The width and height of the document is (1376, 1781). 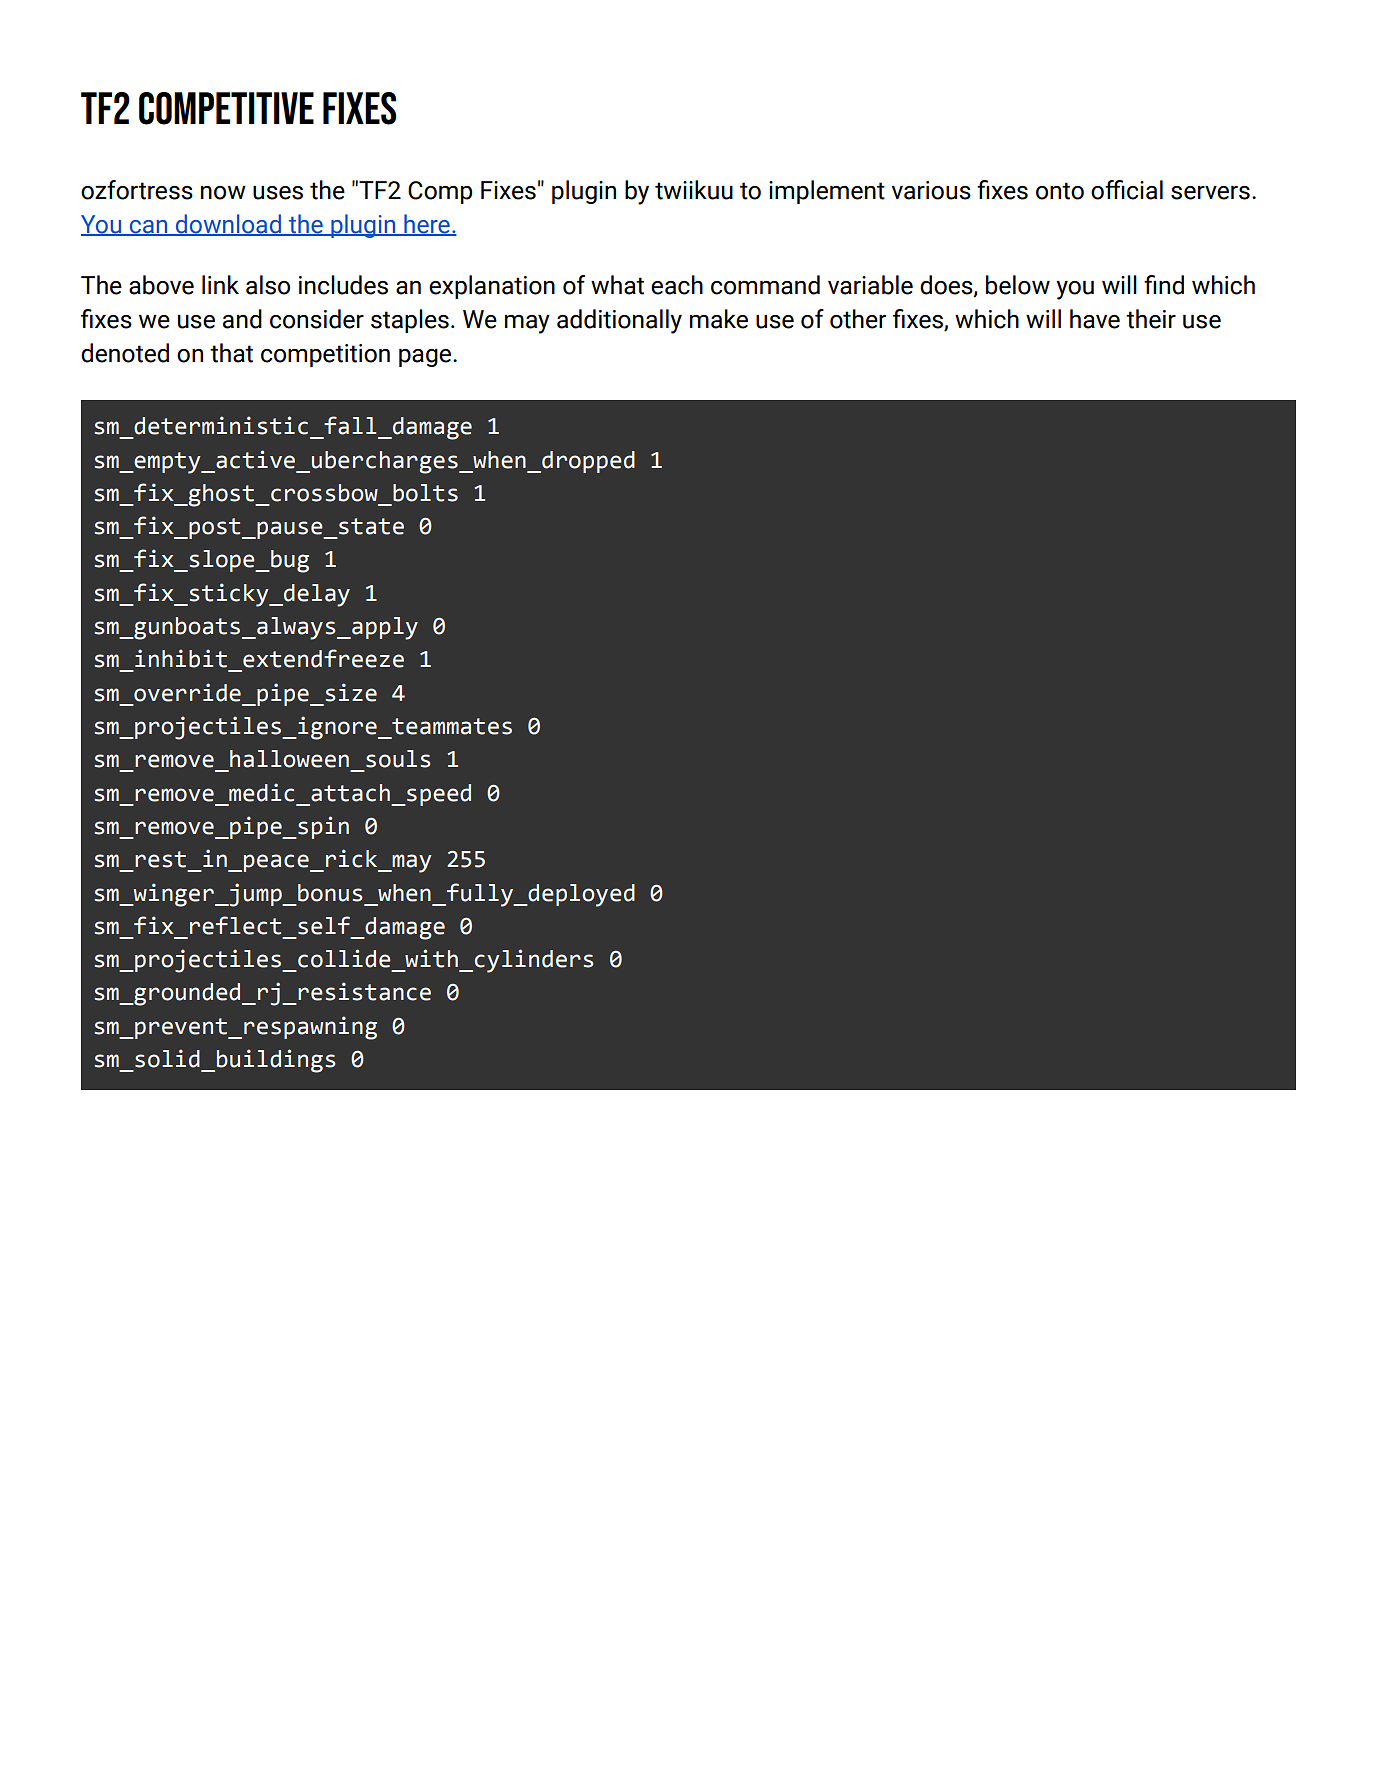 What do you see at coordinates (1060, 191) in the document?
I see `onto` at bounding box center [1060, 191].
